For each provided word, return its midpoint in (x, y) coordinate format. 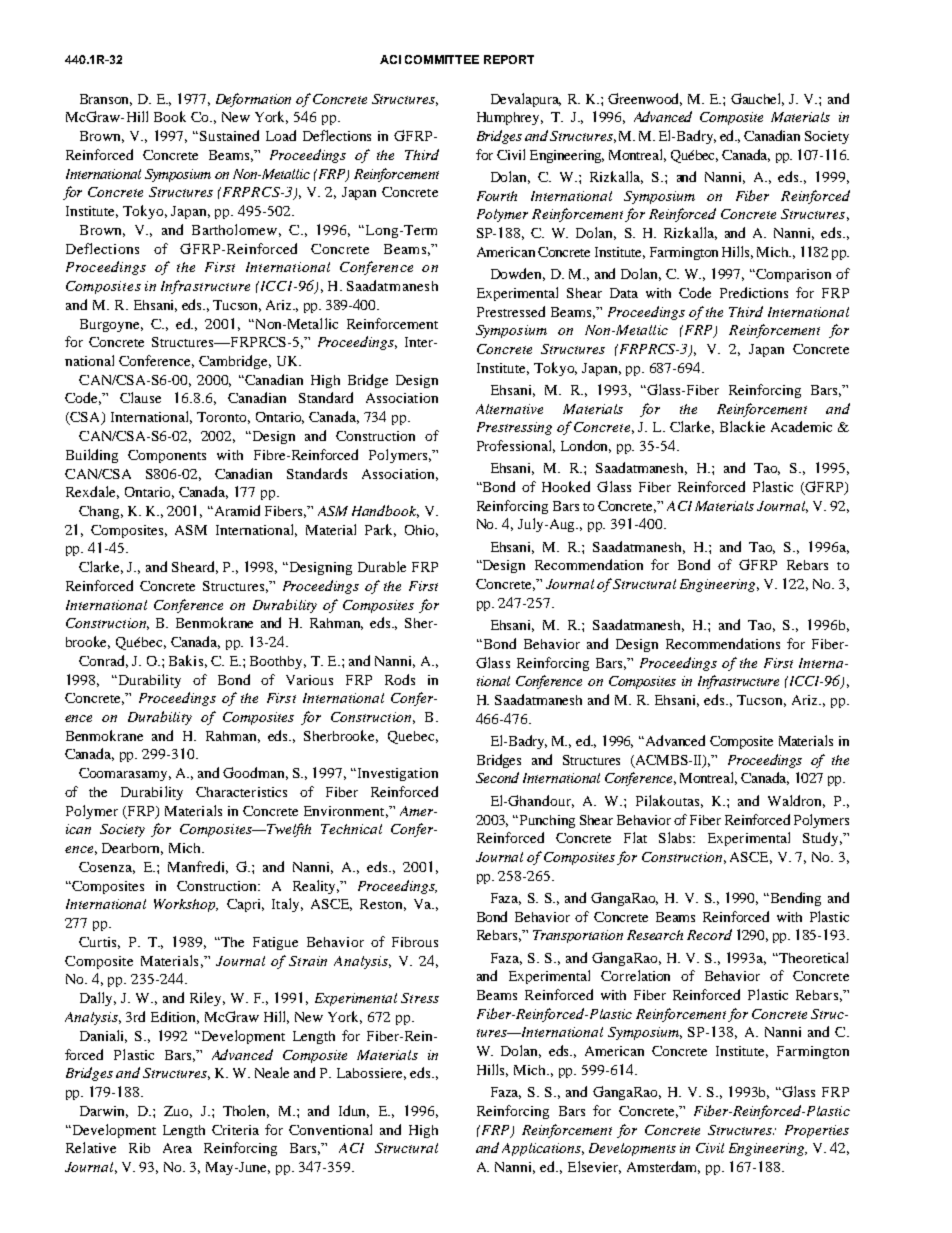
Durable (382, 566)
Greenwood (645, 99)
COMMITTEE (442, 59)
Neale (272, 1072)
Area (177, 1148)
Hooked (566, 486)
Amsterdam (663, 1167)
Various (309, 680)
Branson (106, 100)
